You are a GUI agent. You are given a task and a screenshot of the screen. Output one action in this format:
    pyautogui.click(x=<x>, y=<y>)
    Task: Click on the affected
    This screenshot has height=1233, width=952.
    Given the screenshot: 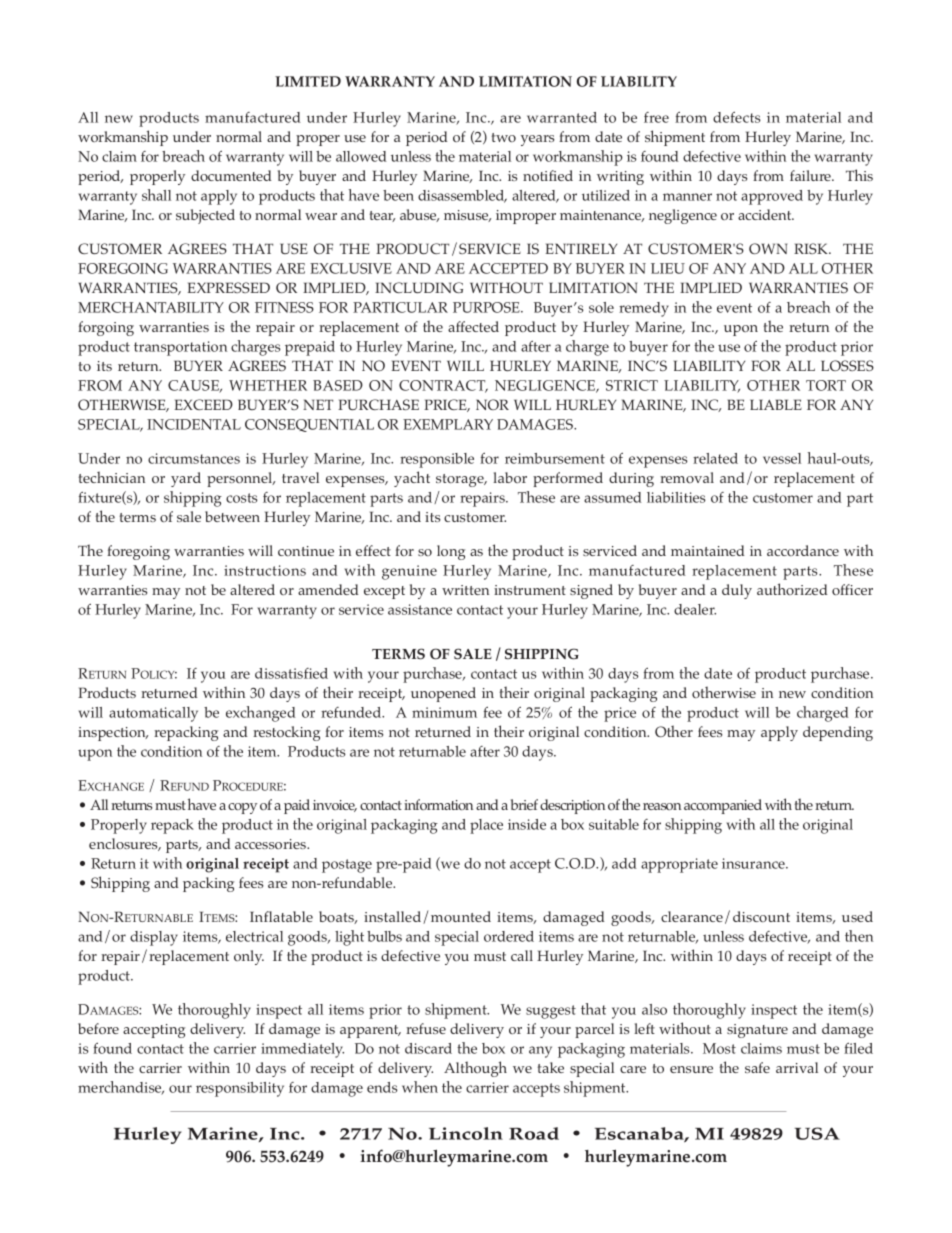 What is the action you would take?
    pyautogui.click(x=473, y=326)
